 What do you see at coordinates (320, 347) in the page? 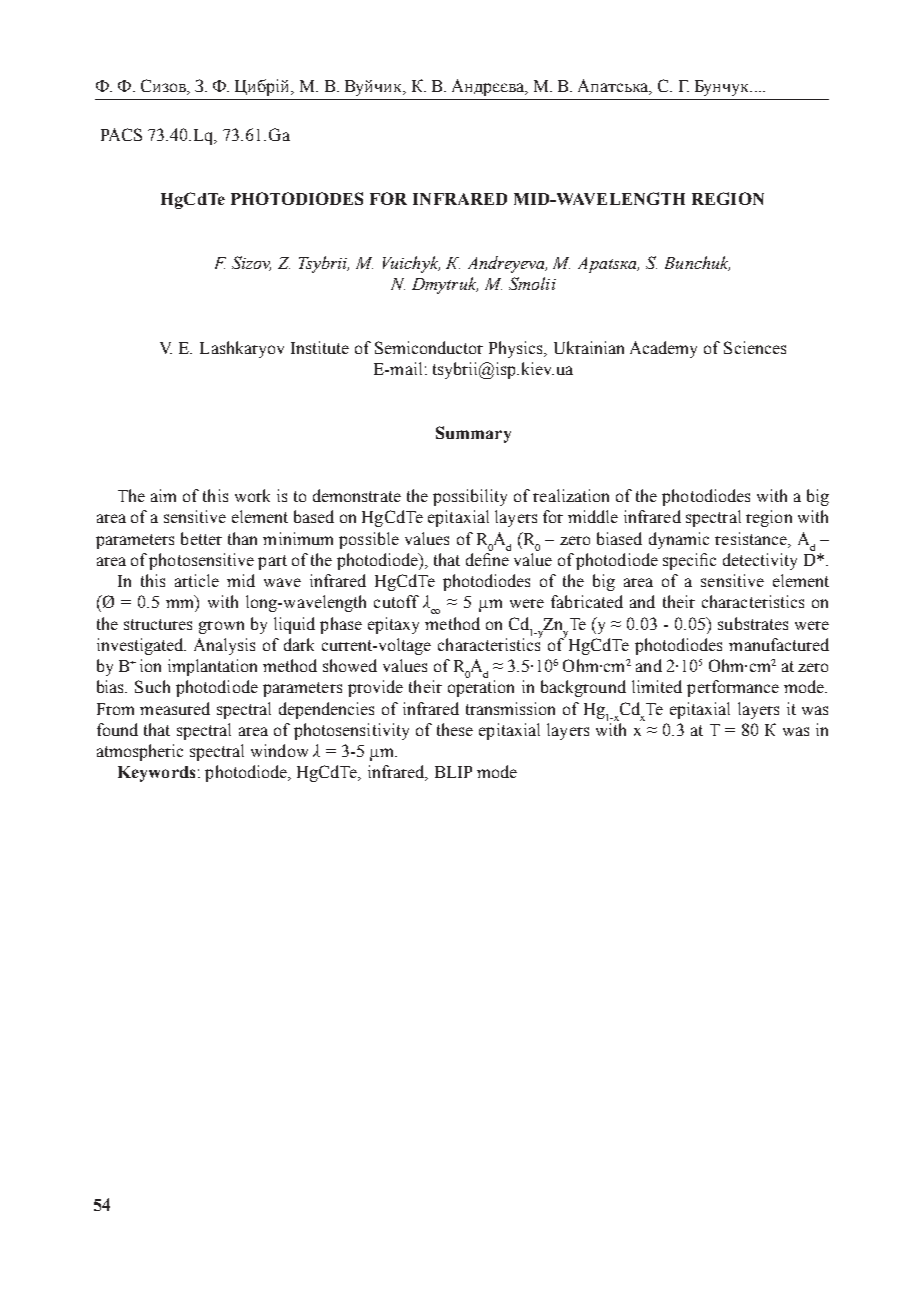
I see `Institute` at bounding box center [320, 347].
